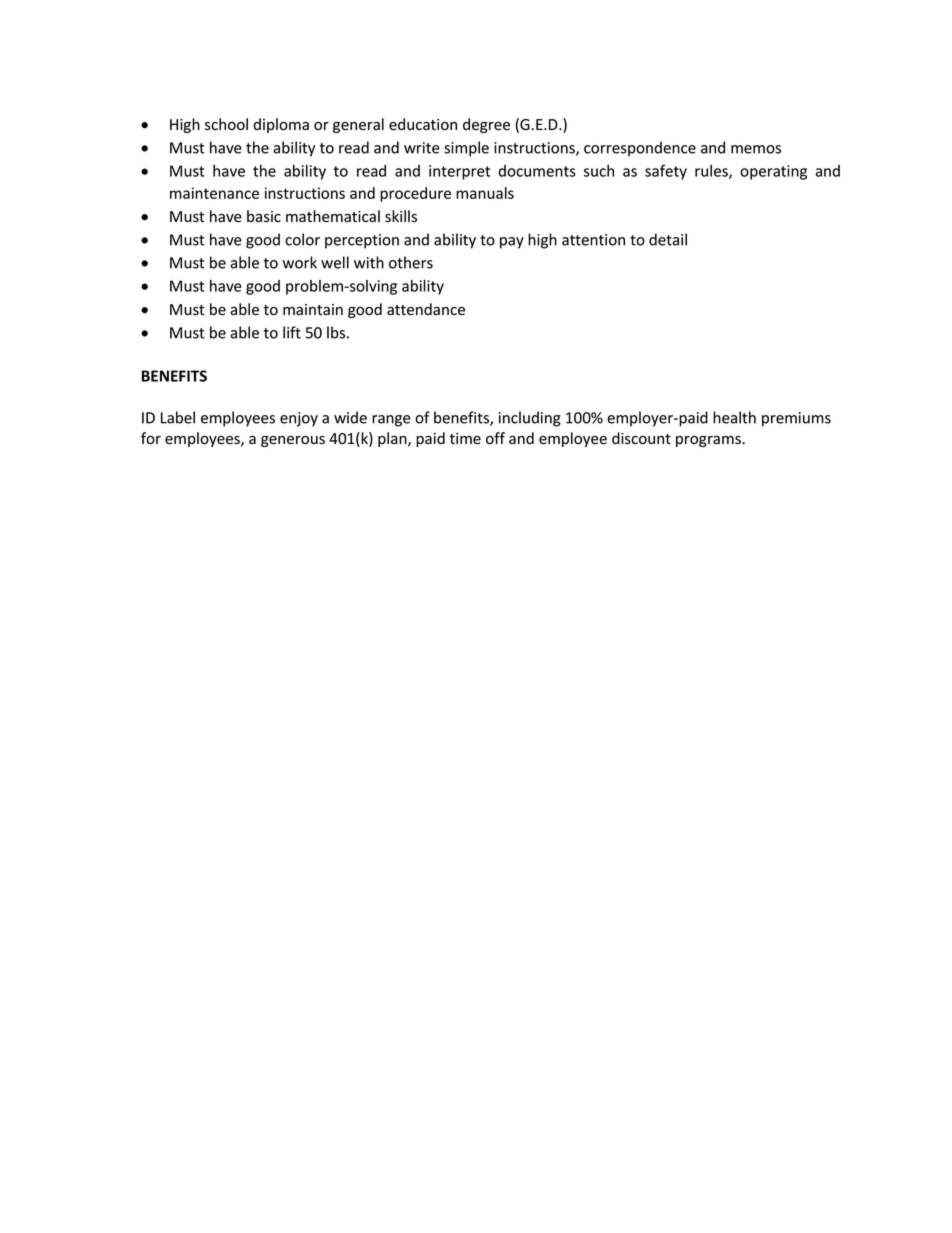  I want to click on school, so click(226, 124).
